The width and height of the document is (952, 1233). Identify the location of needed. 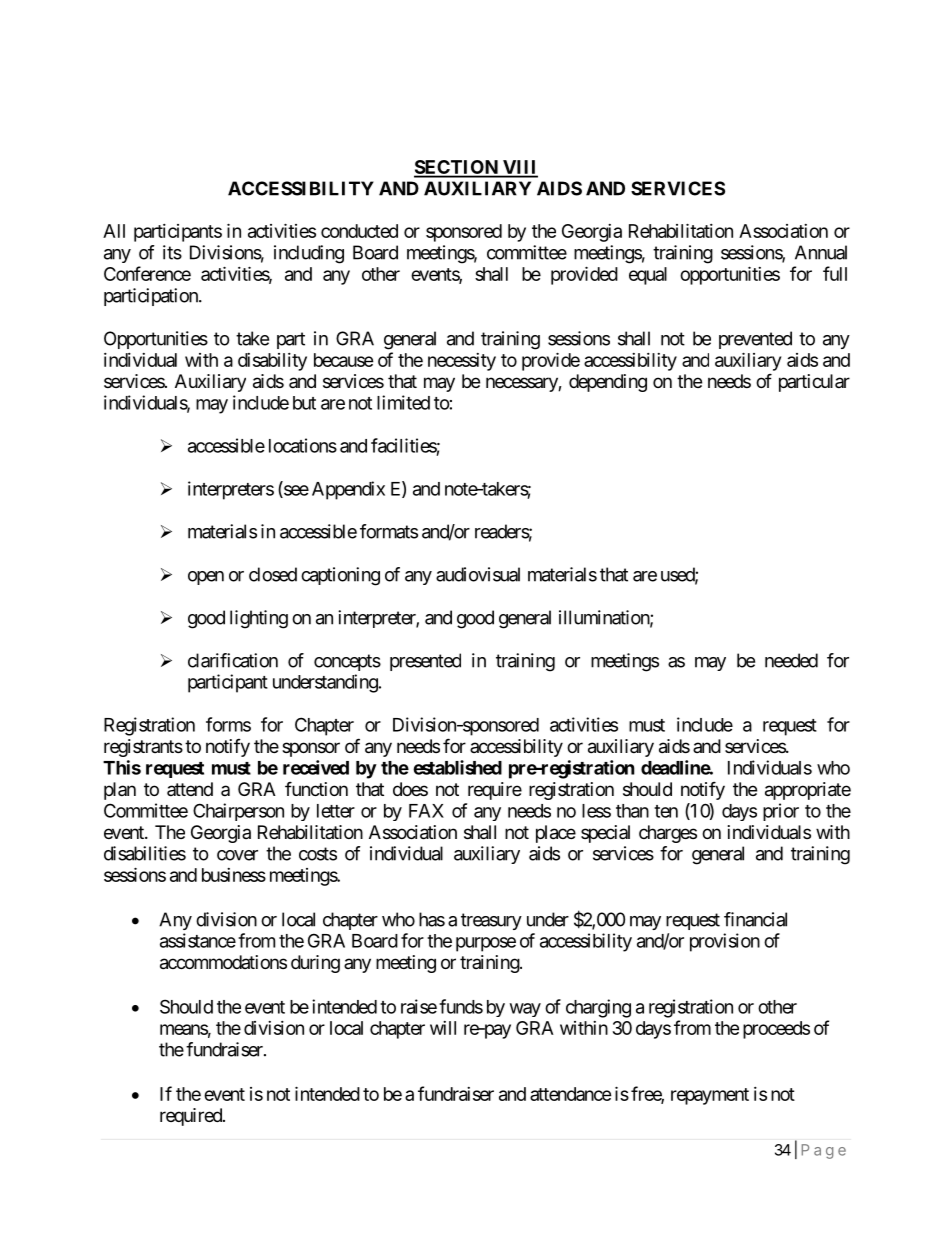
(791, 660).
